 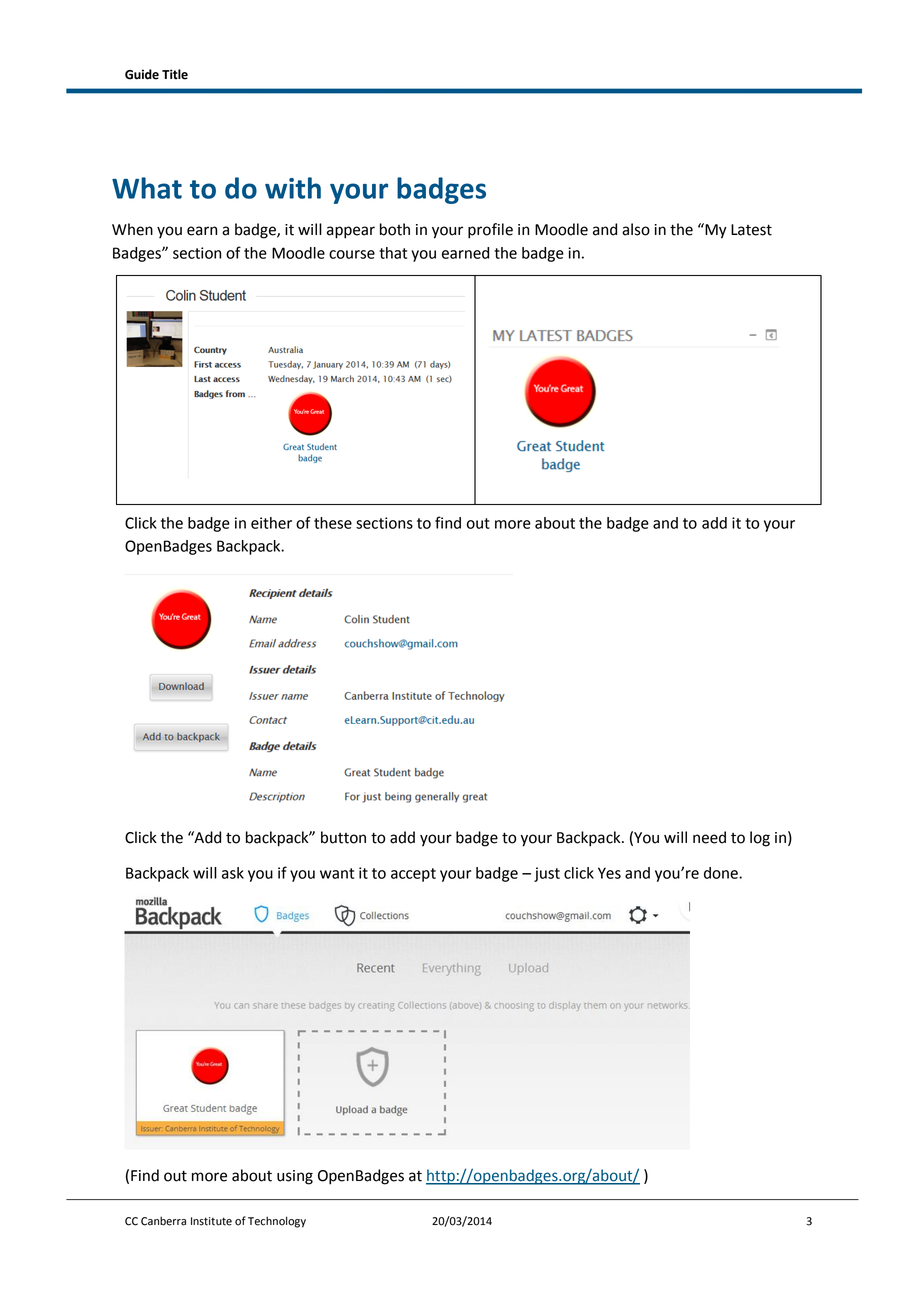 What do you see at coordinates (709, 837) in the screenshot?
I see `need` at bounding box center [709, 837].
